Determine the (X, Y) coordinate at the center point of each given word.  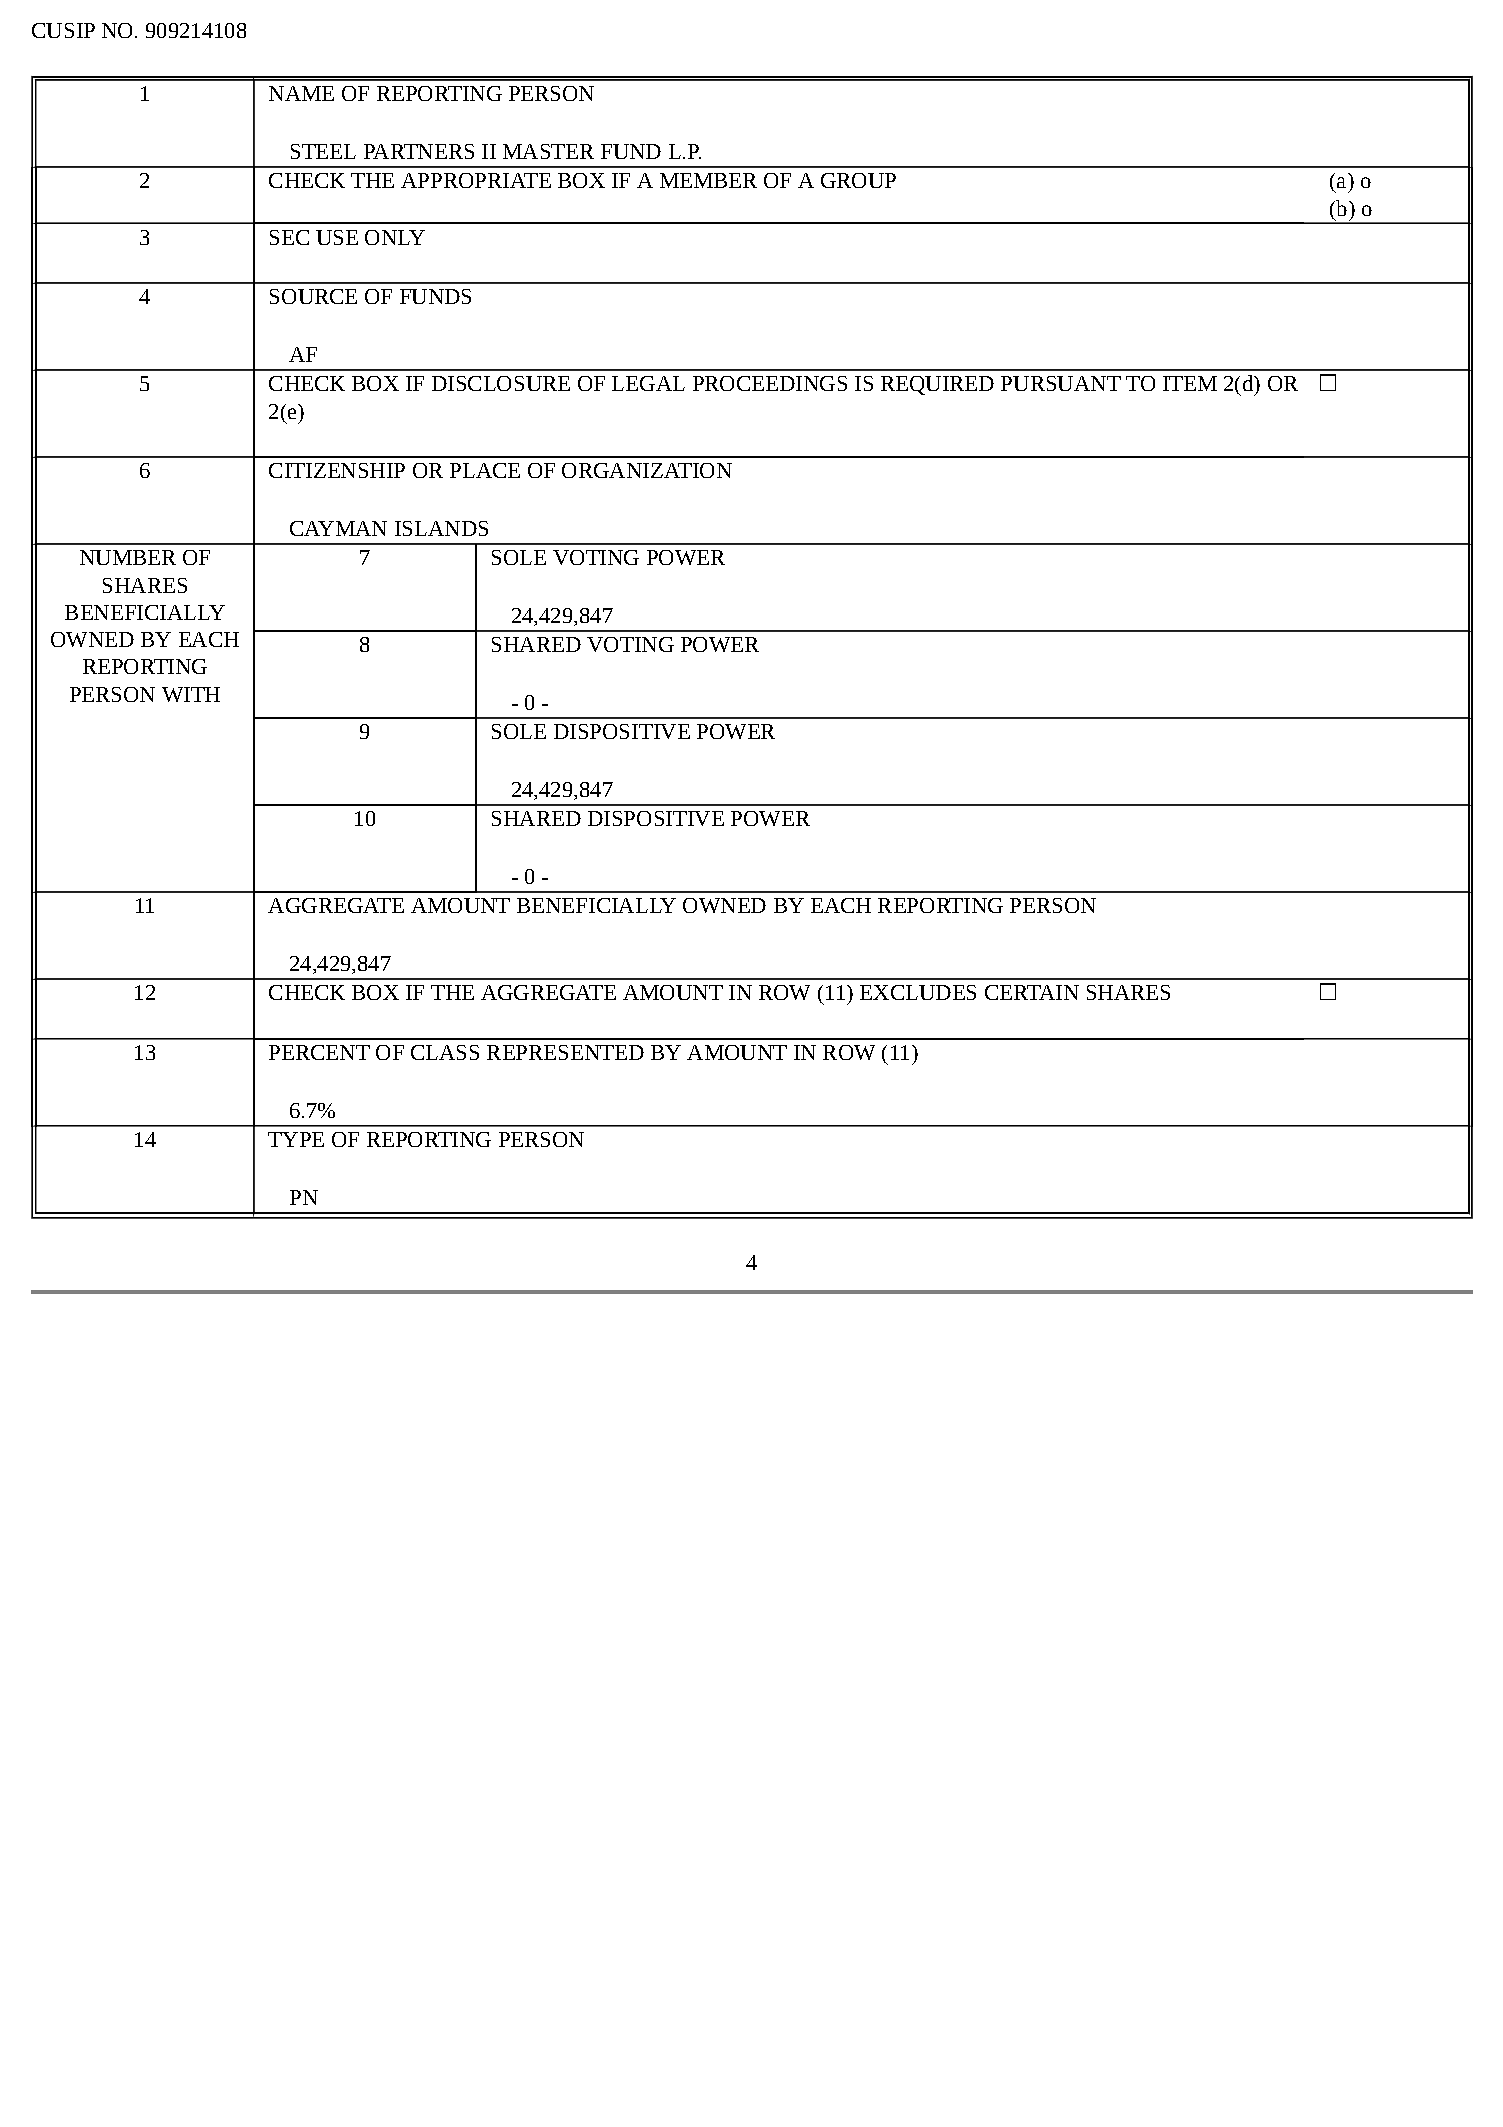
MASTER (548, 151)
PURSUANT (1061, 383)
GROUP (858, 180)
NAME (301, 93)
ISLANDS (441, 528)
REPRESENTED (565, 1052)
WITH (191, 694)
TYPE (296, 1139)
